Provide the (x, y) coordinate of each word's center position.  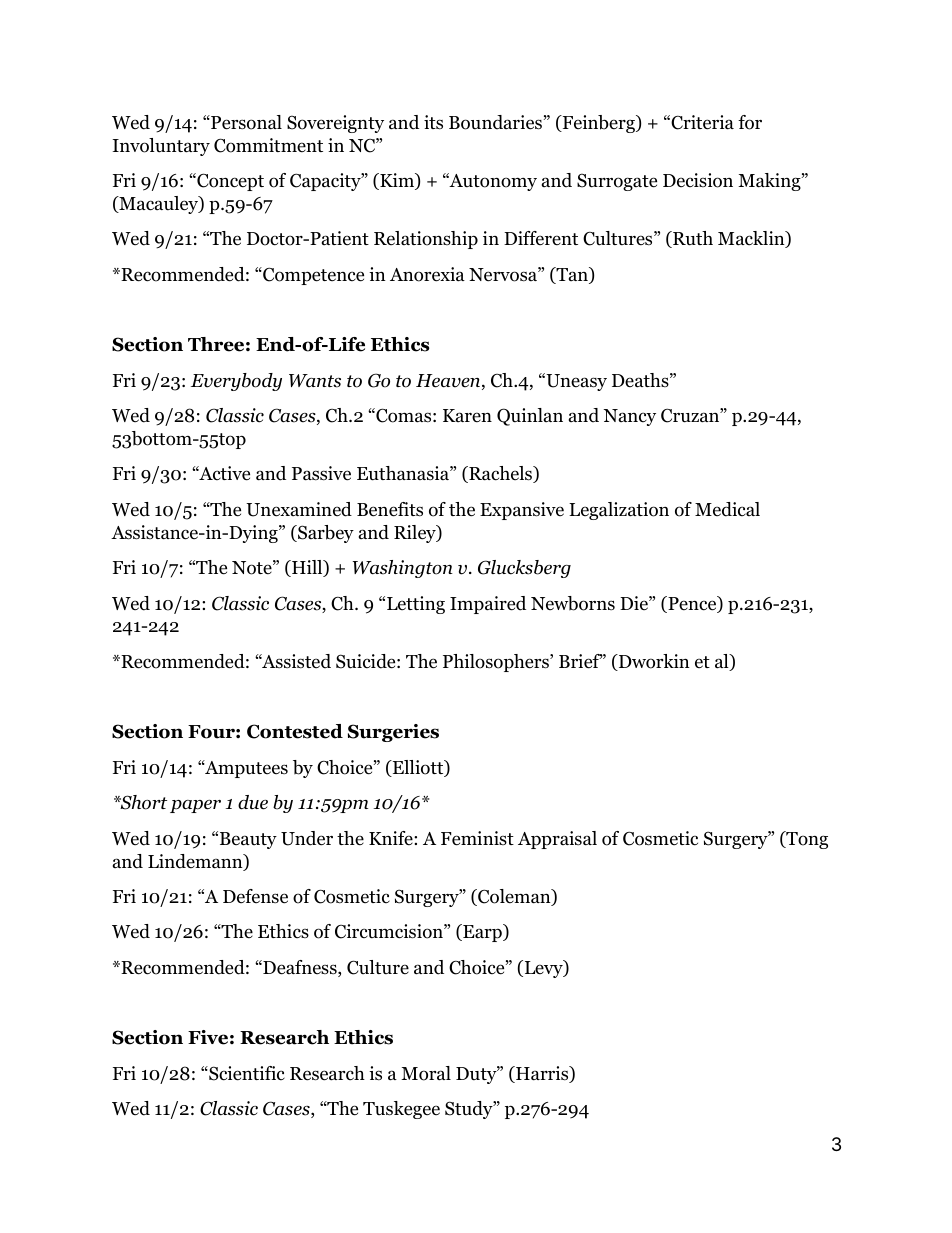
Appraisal (557, 840)
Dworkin (653, 662)
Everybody (236, 382)
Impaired (488, 605)
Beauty (248, 840)
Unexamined (299, 509)
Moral (426, 1073)
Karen (467, 416)
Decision (698, 180)
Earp (482, 933)
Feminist (477, 838)
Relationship (426, 240)
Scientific (246, 1073)
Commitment (268, 145)
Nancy (629, 417)
